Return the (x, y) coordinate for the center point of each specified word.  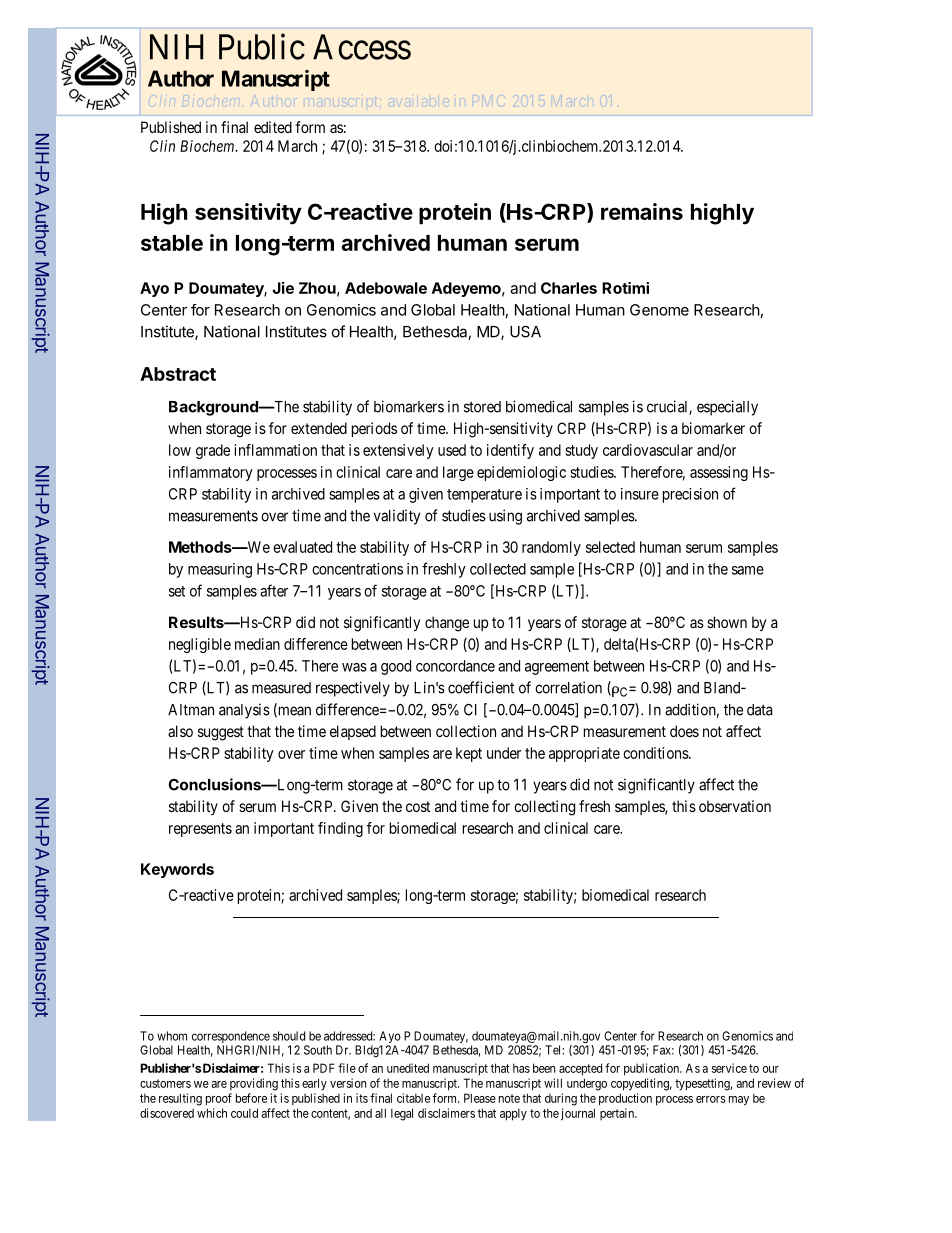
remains (642, 211)
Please (480, 1098)
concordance (455, 666)
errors (710, 1099)
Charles (569, 288)
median (257, 644)
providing (254, 1084)
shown (727, 622)
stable (172, 243)
